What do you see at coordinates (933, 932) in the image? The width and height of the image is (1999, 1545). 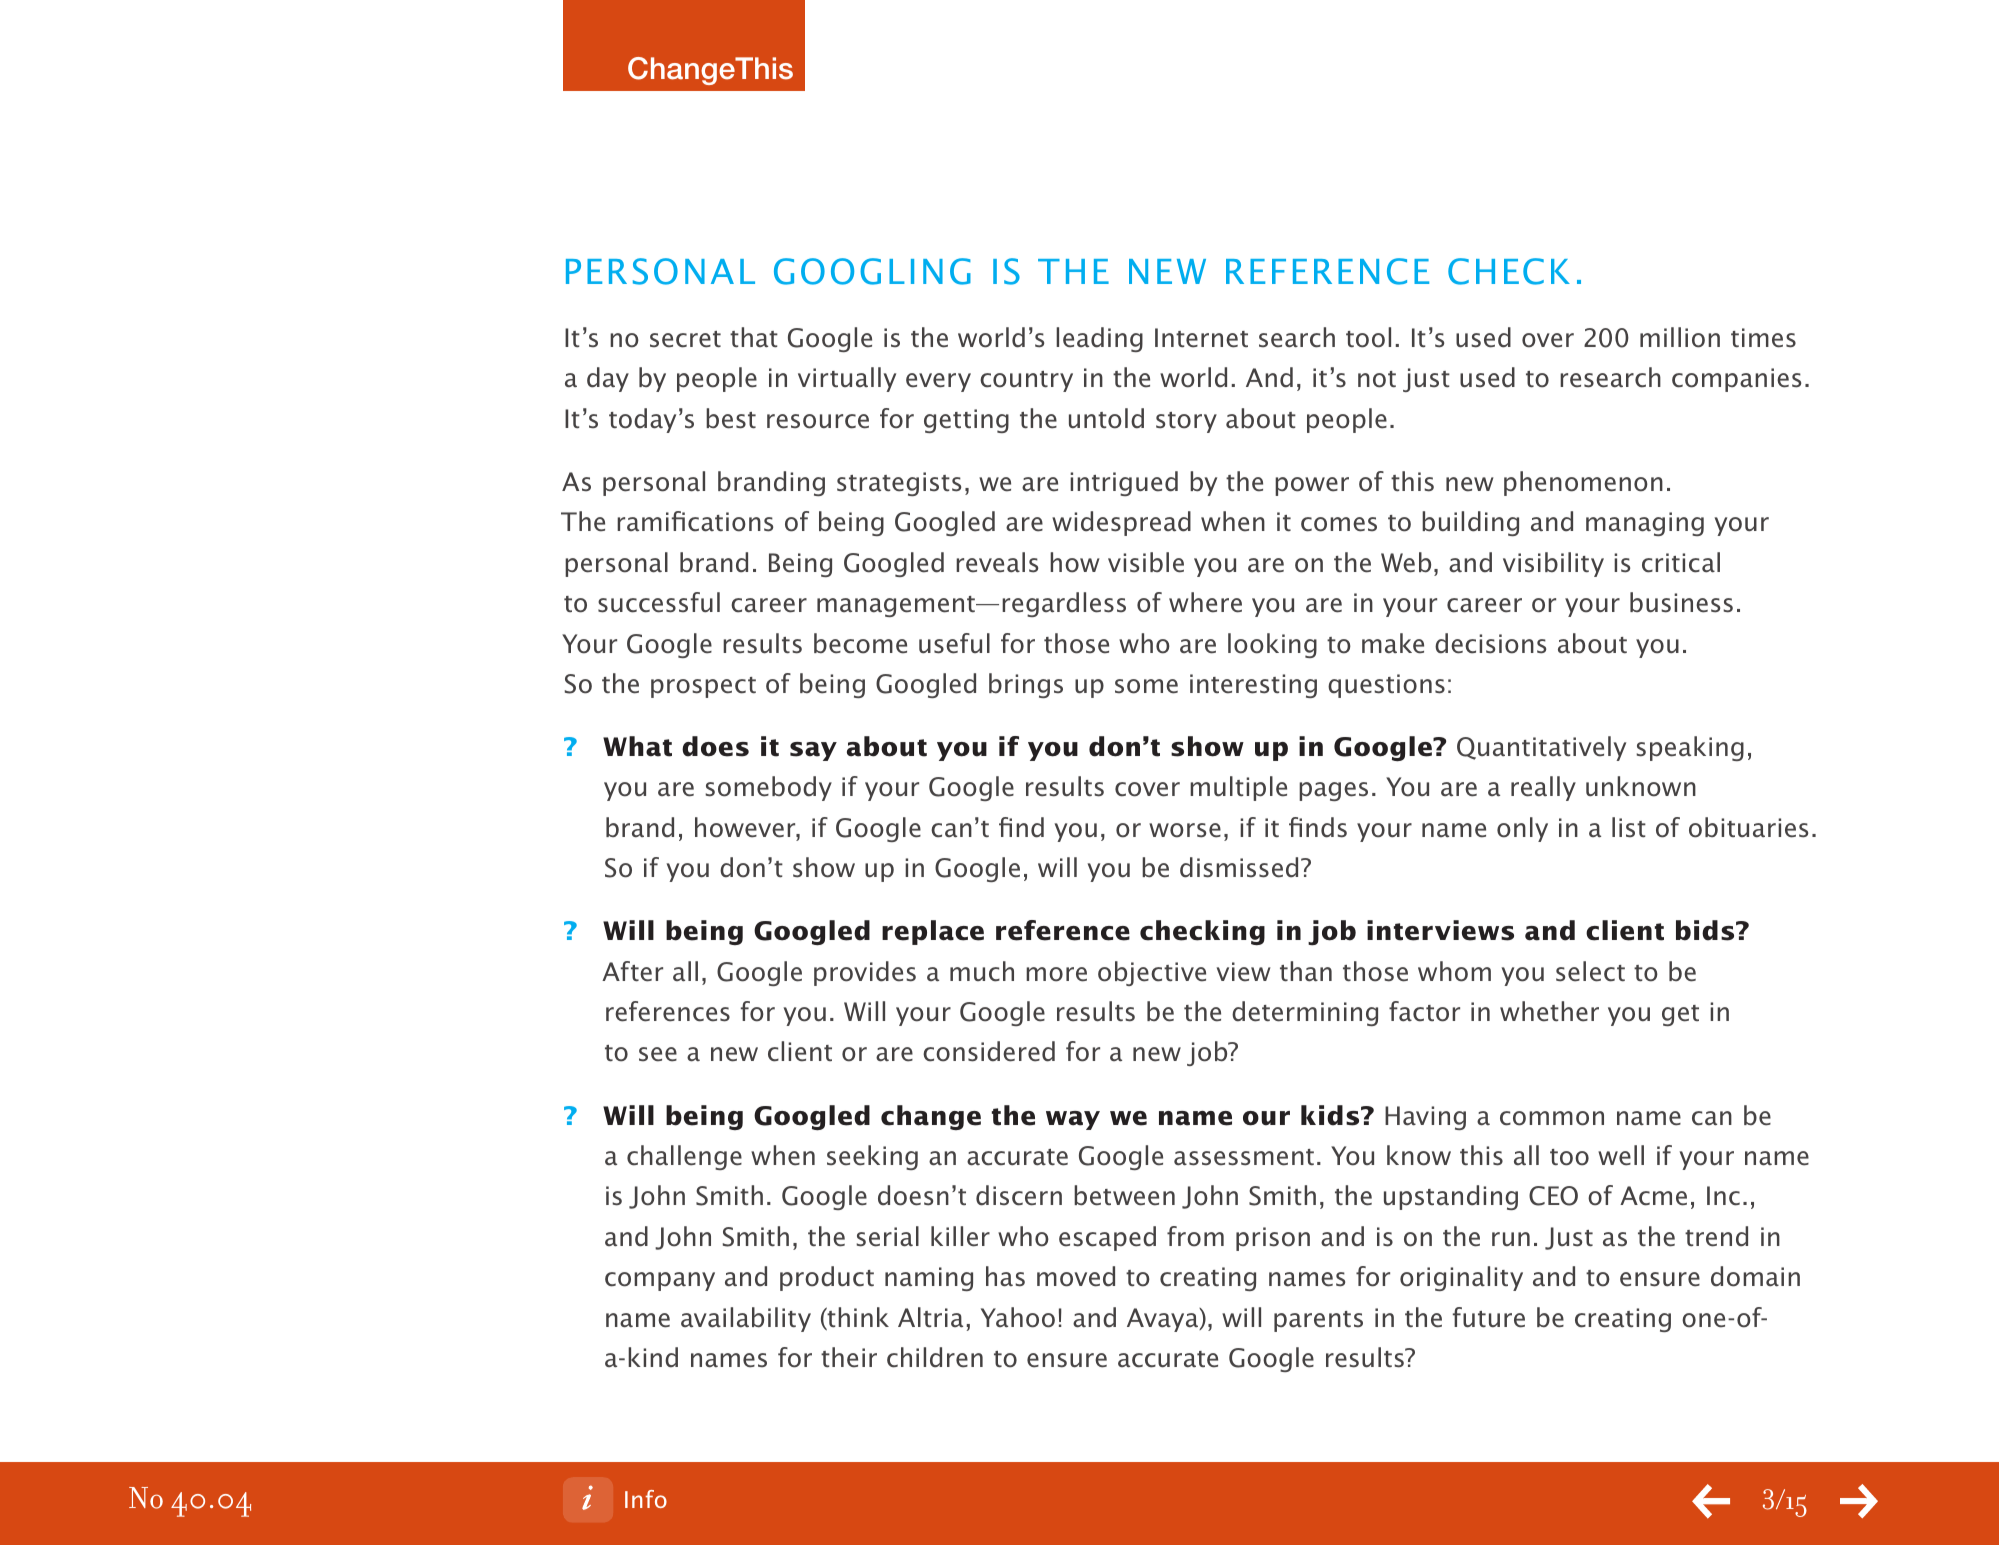 I see `replace` at bounding box center [933, 932].
